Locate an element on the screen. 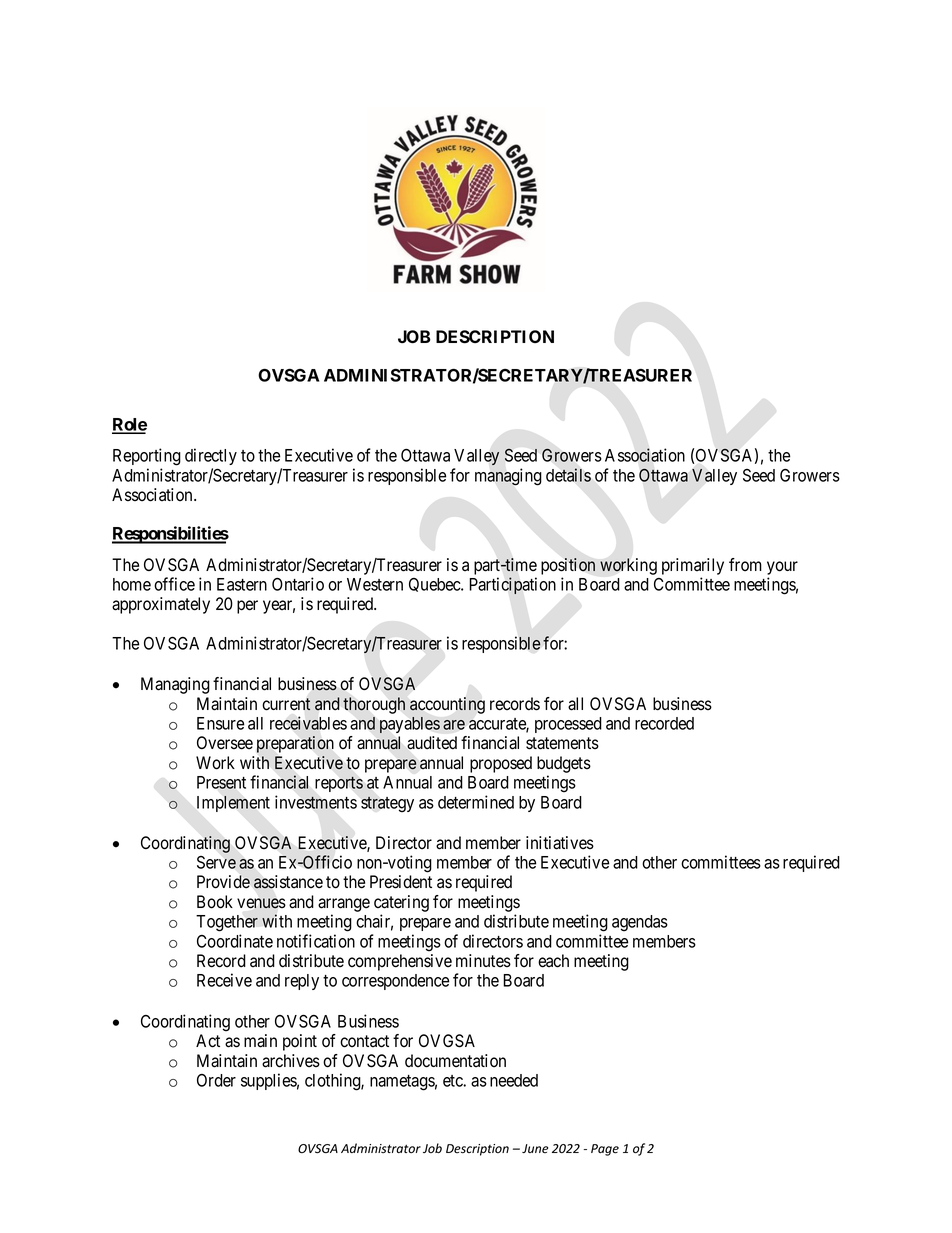 Image resolution: width=952 pixels, height=1233 pixels. catering is located at coordinates (401, 903).
